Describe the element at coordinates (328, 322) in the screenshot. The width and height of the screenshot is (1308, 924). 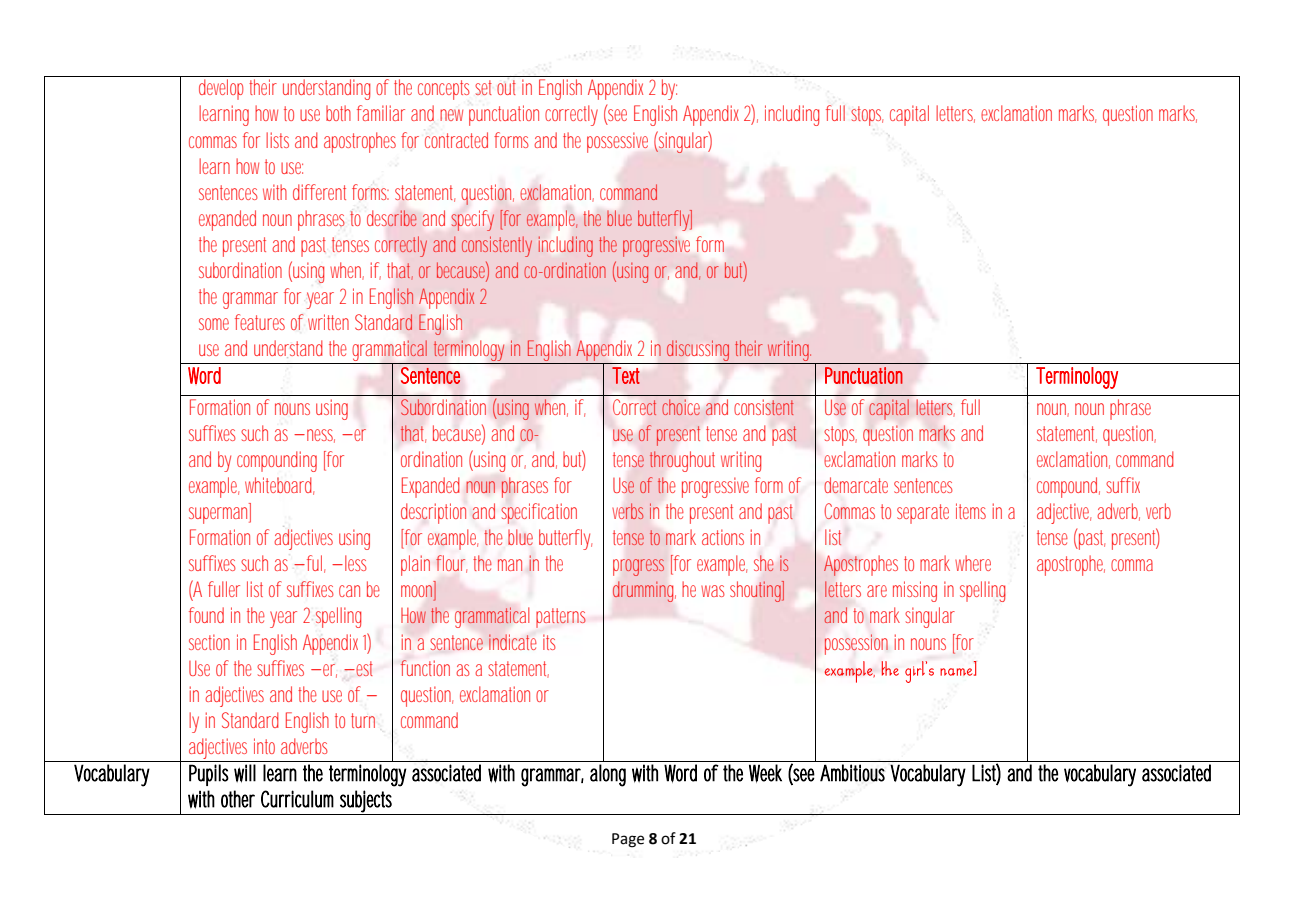
I see `written` at that location.
